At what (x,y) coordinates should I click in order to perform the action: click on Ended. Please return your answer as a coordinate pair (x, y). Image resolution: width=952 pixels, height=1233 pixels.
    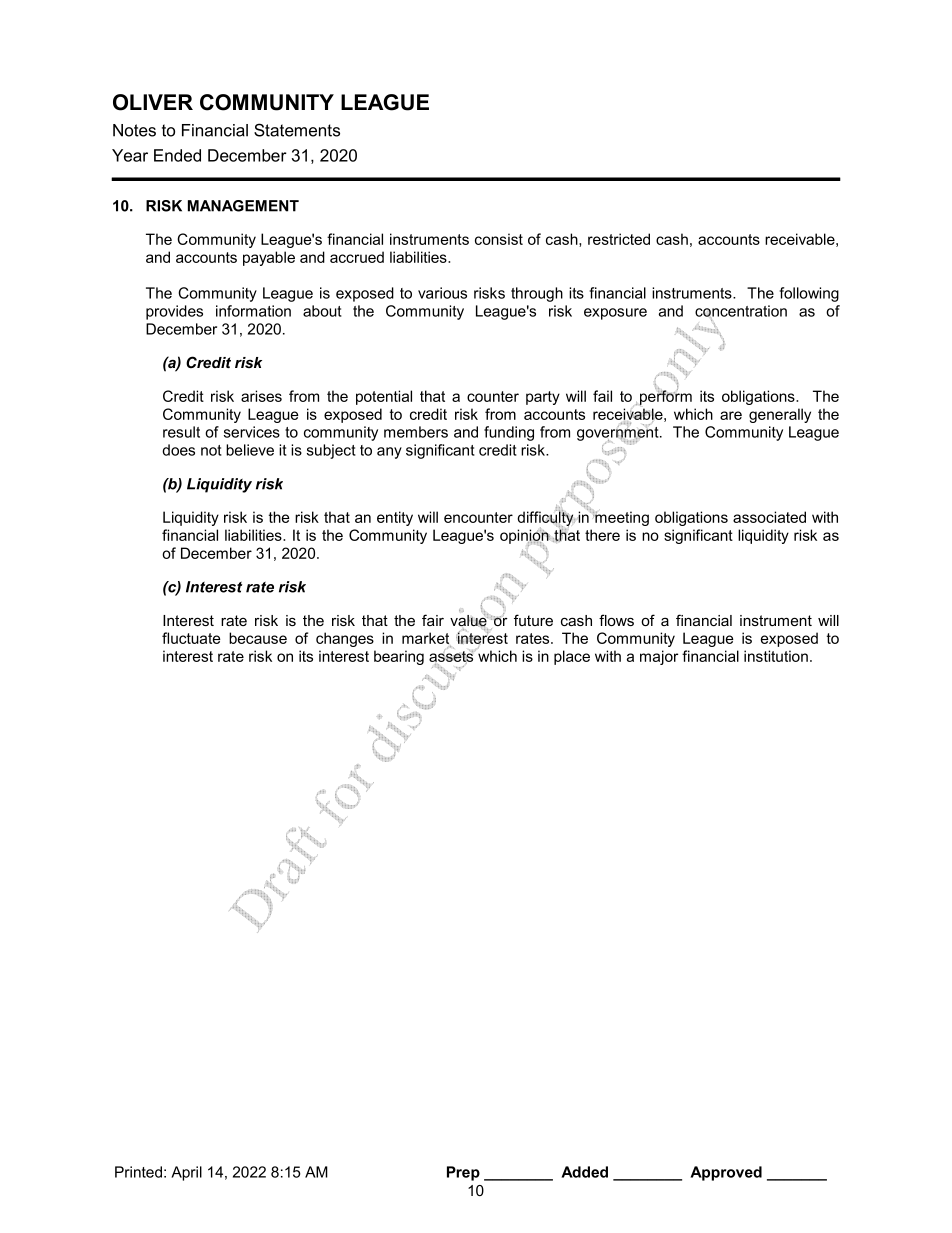
    Looking at the image, I should click on (177, 155).
